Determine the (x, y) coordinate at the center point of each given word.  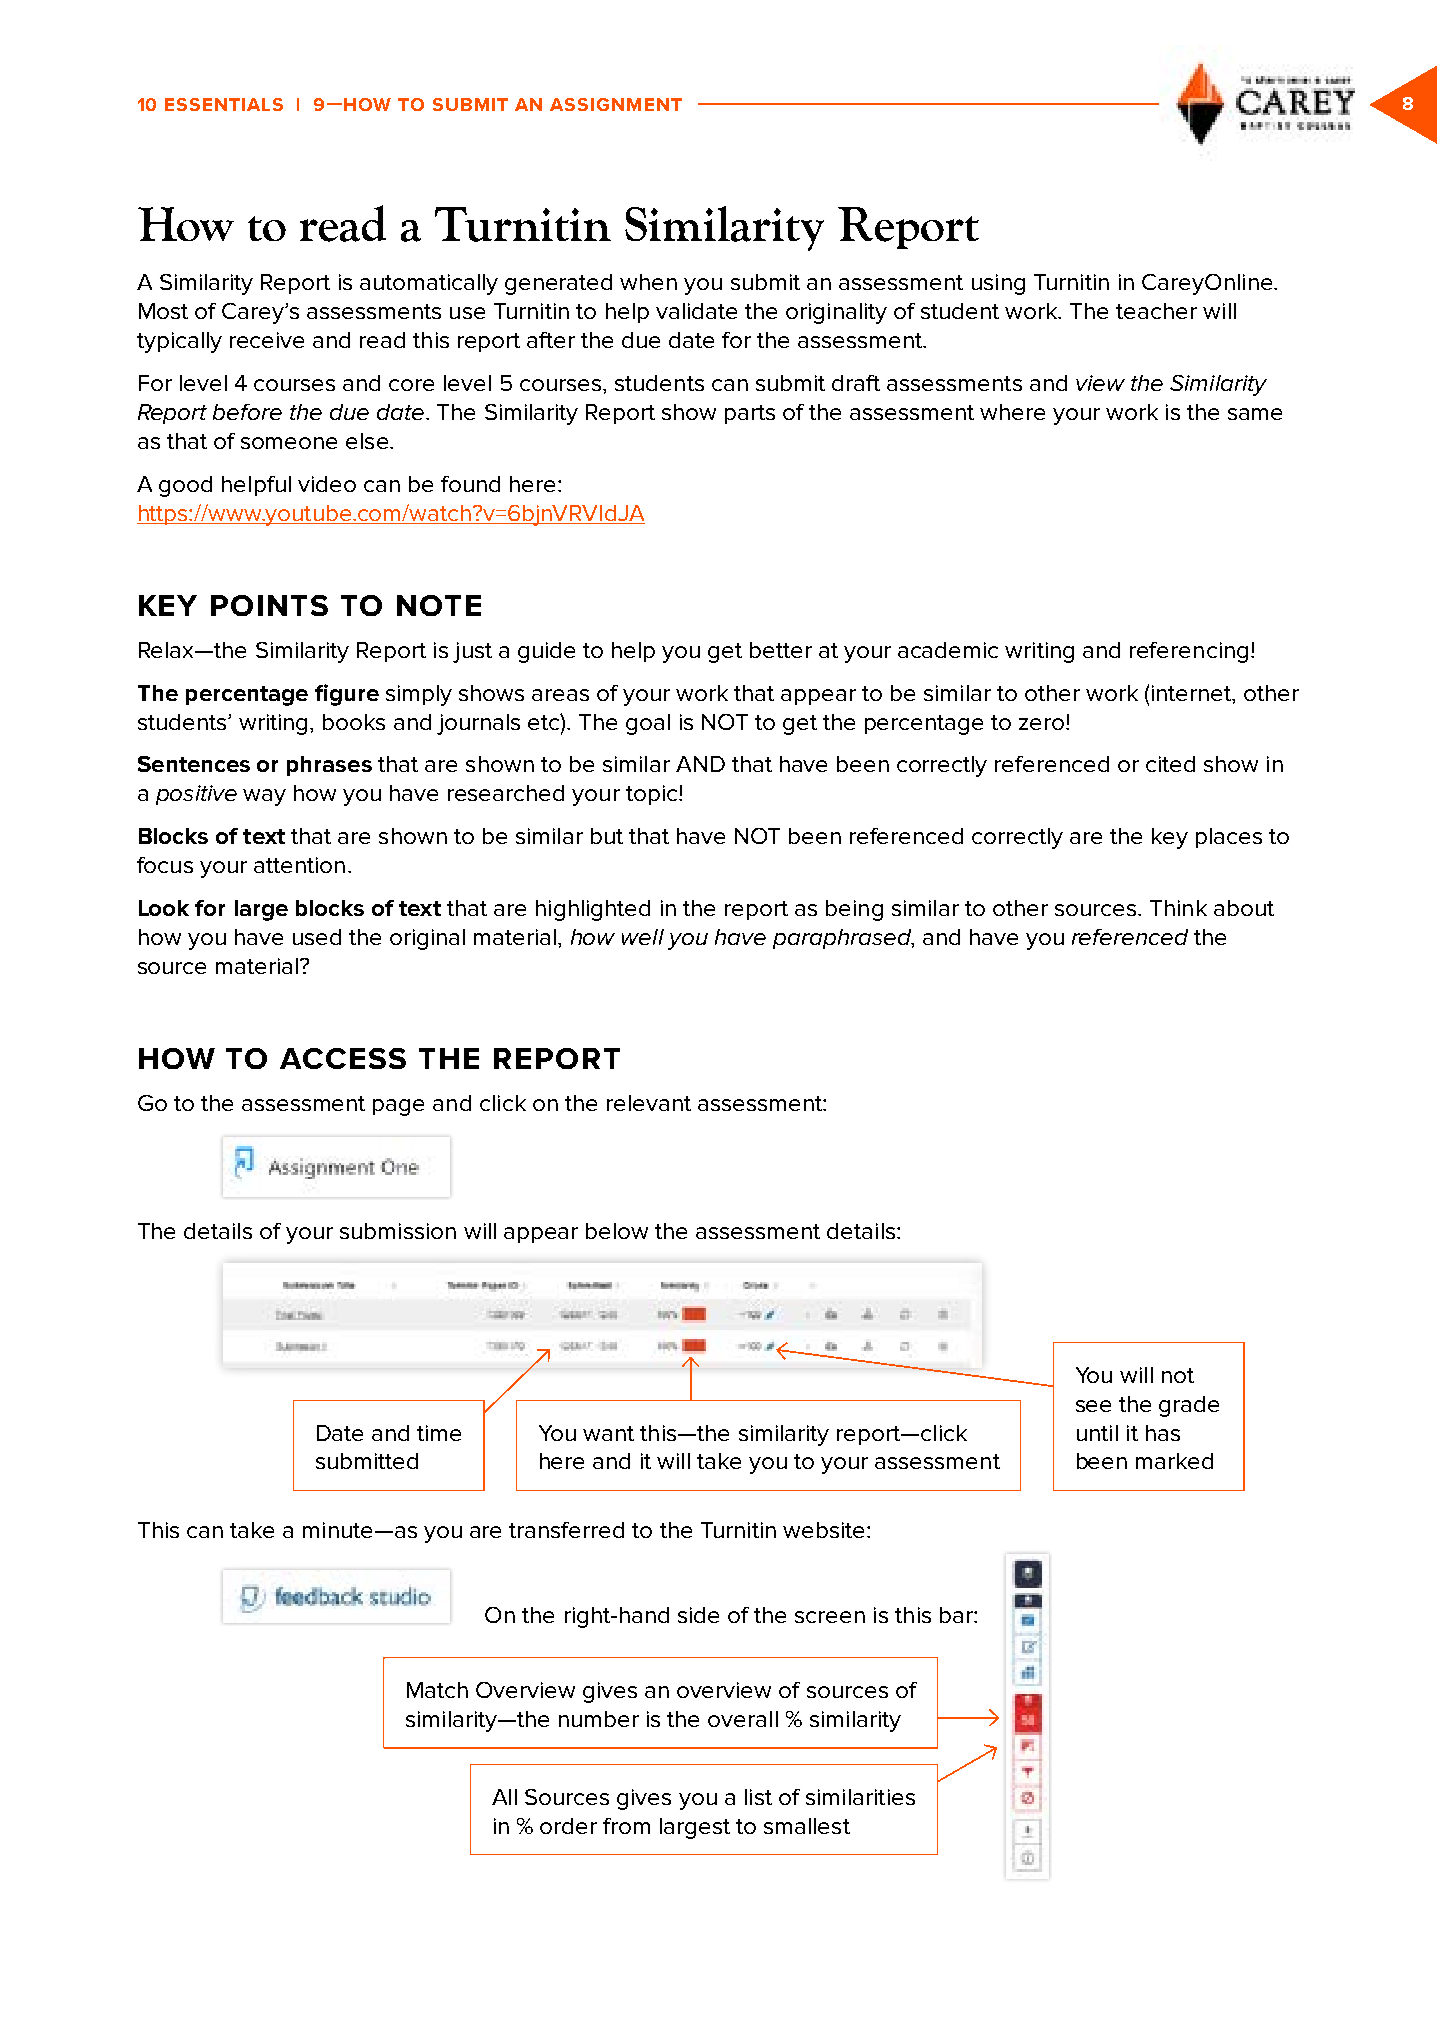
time (439, 1433)
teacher (1156, 311)
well (643, 937)
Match (437, 1690)
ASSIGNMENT (616, 104)
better (781, 650)
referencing (1189, 652)
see (1093, 1406)
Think (1178, 908)
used (317, 937)
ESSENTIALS (224, 104)
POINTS (269, 605)
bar (957, 1615)
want (608, 1433)
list (758, 1797)
